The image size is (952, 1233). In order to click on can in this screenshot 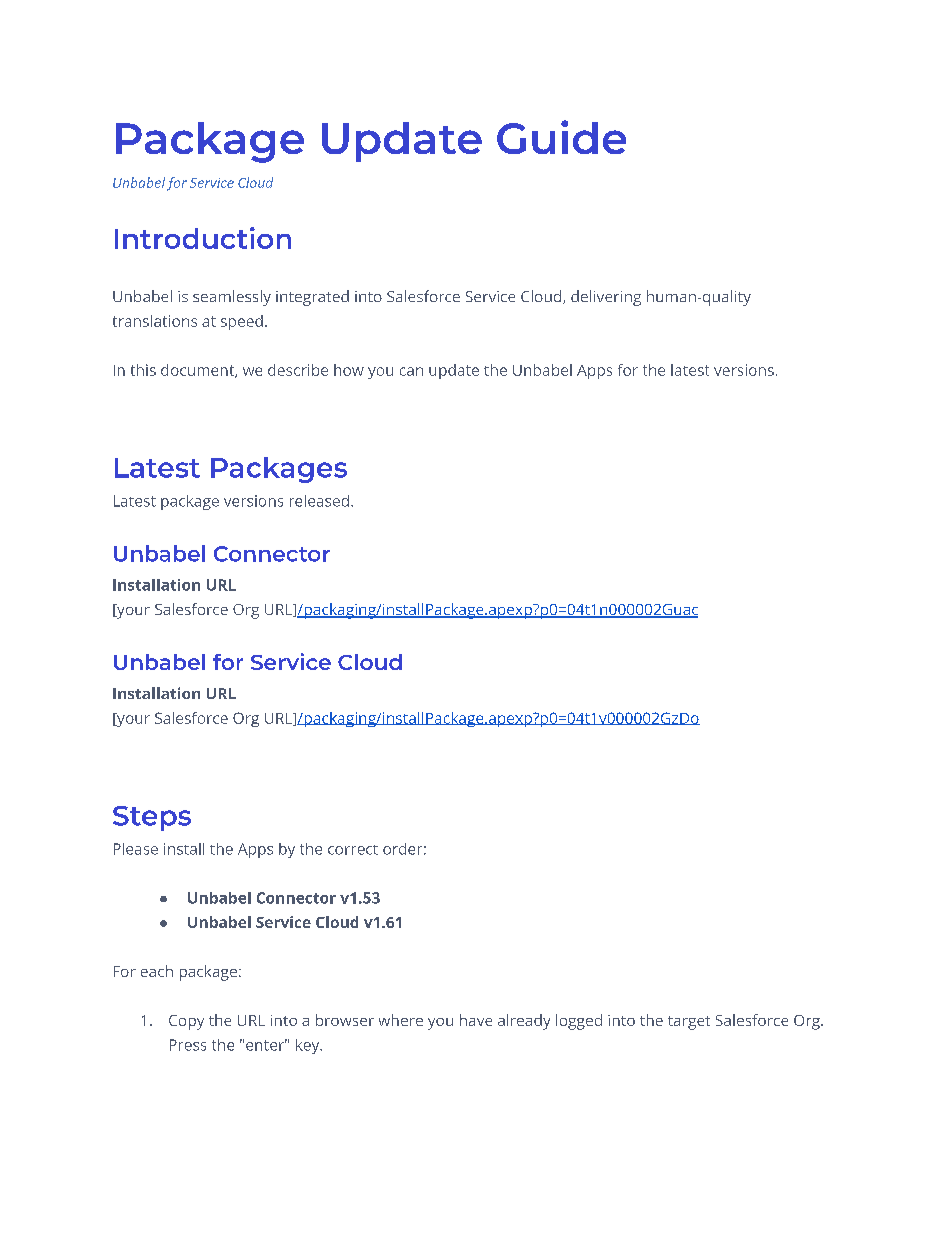, I will do `click(411, 371)`.
